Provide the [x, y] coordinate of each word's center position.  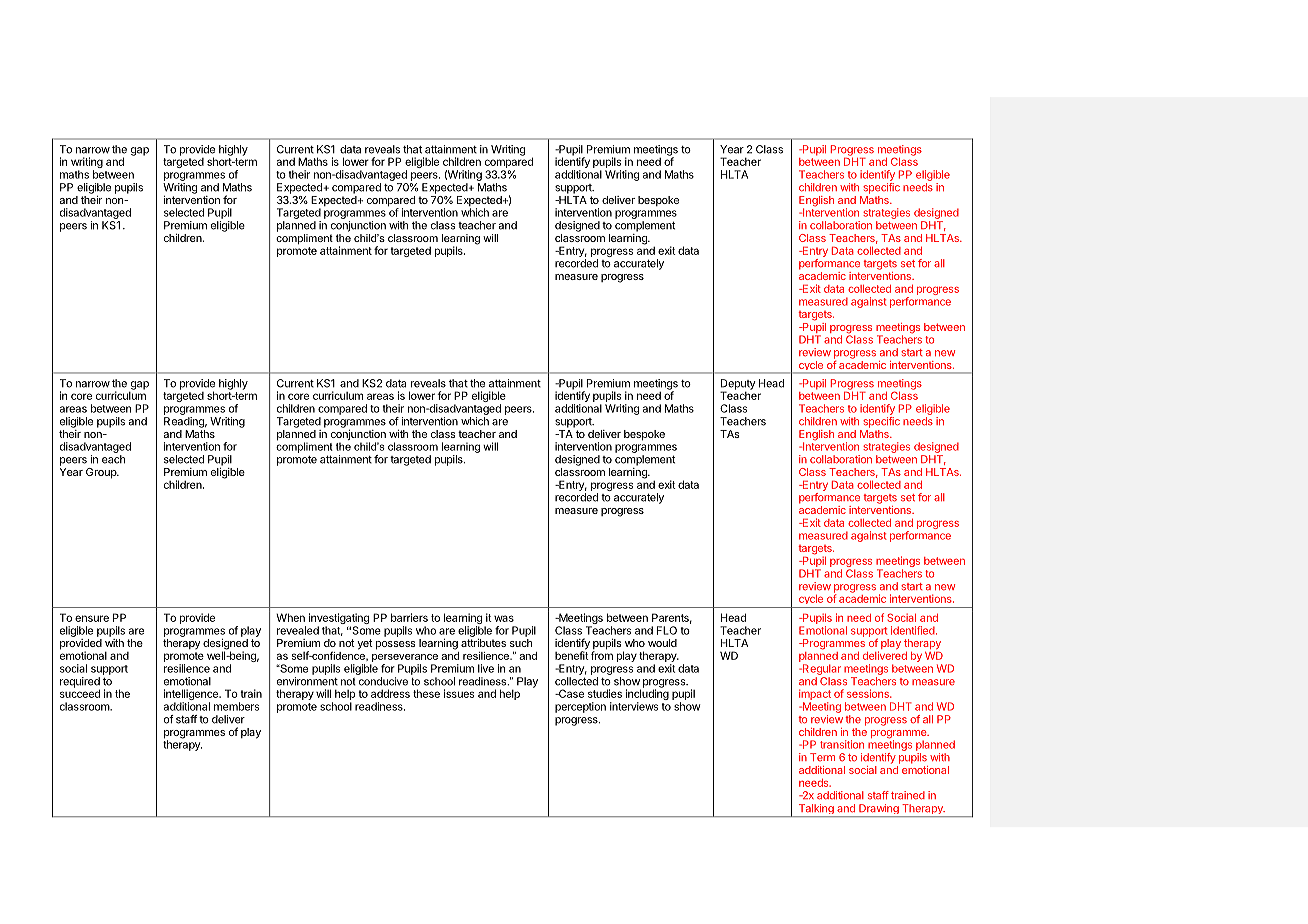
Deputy [738, 385]
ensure [92, 618]
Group [102, 473]
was [504, 618]
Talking [816, 810]
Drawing [879, 810]
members [236, 706]
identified [913, 630]
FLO [667, 630]
